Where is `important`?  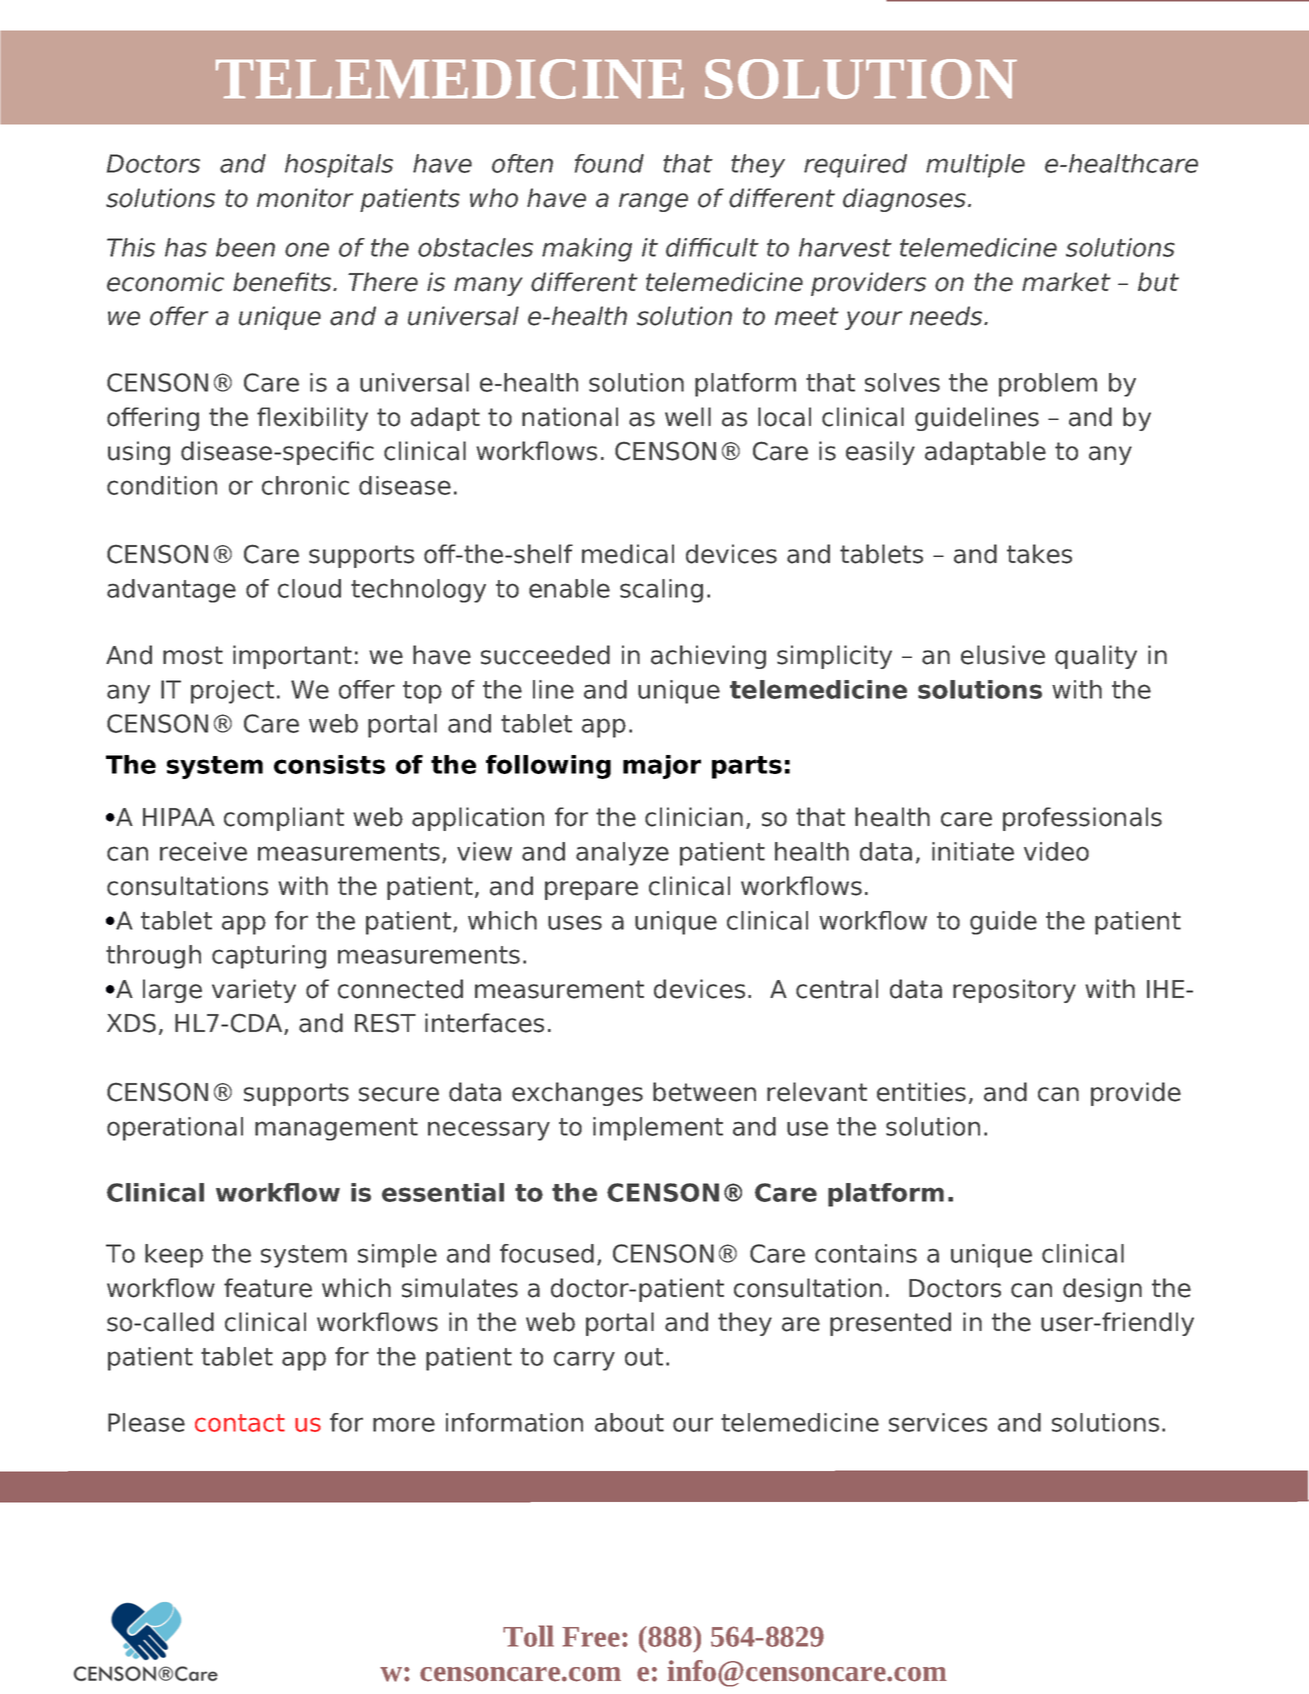
important is located at coordinates (292, 657).
